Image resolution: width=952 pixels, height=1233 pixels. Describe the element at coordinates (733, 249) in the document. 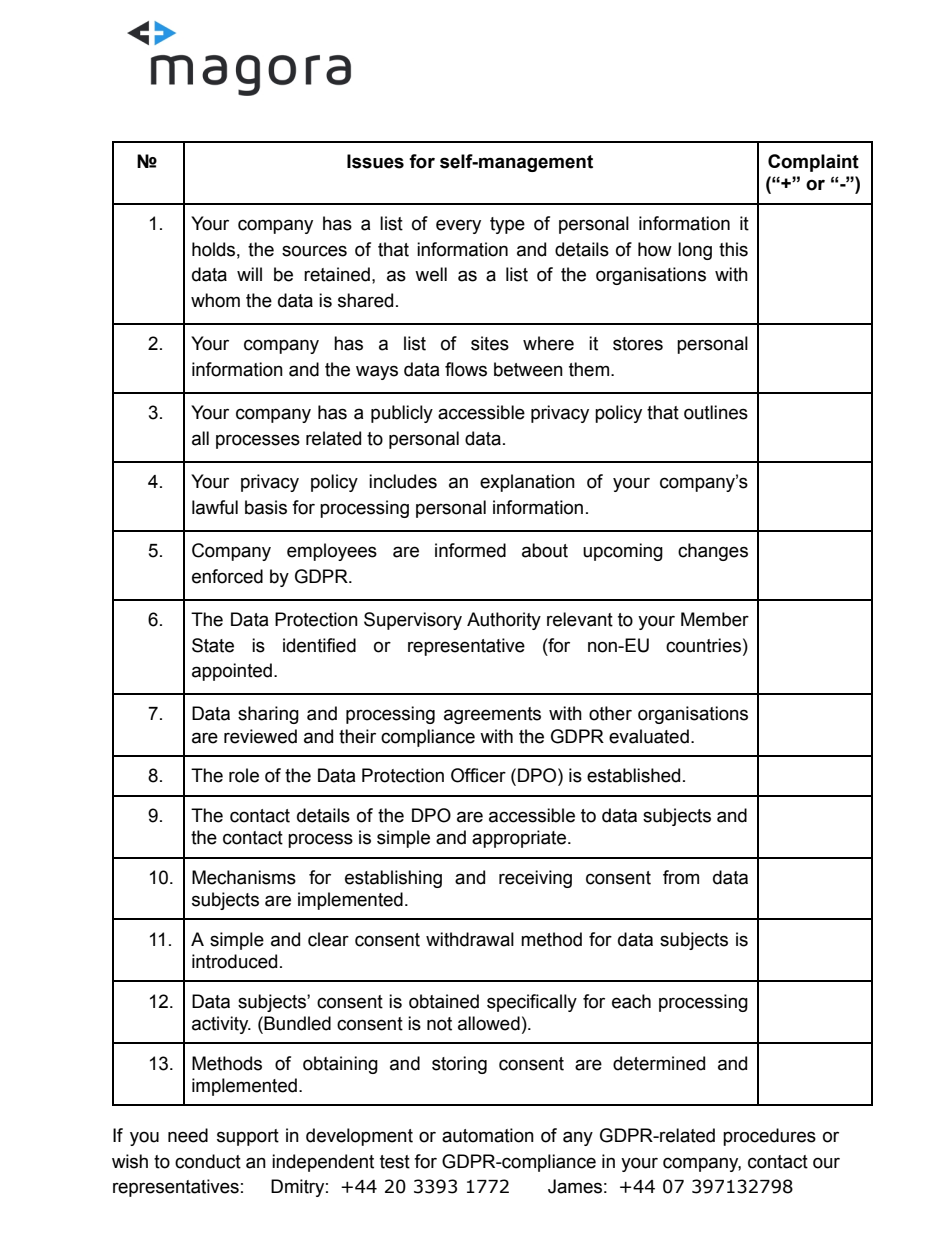

I see `this` at that location.
